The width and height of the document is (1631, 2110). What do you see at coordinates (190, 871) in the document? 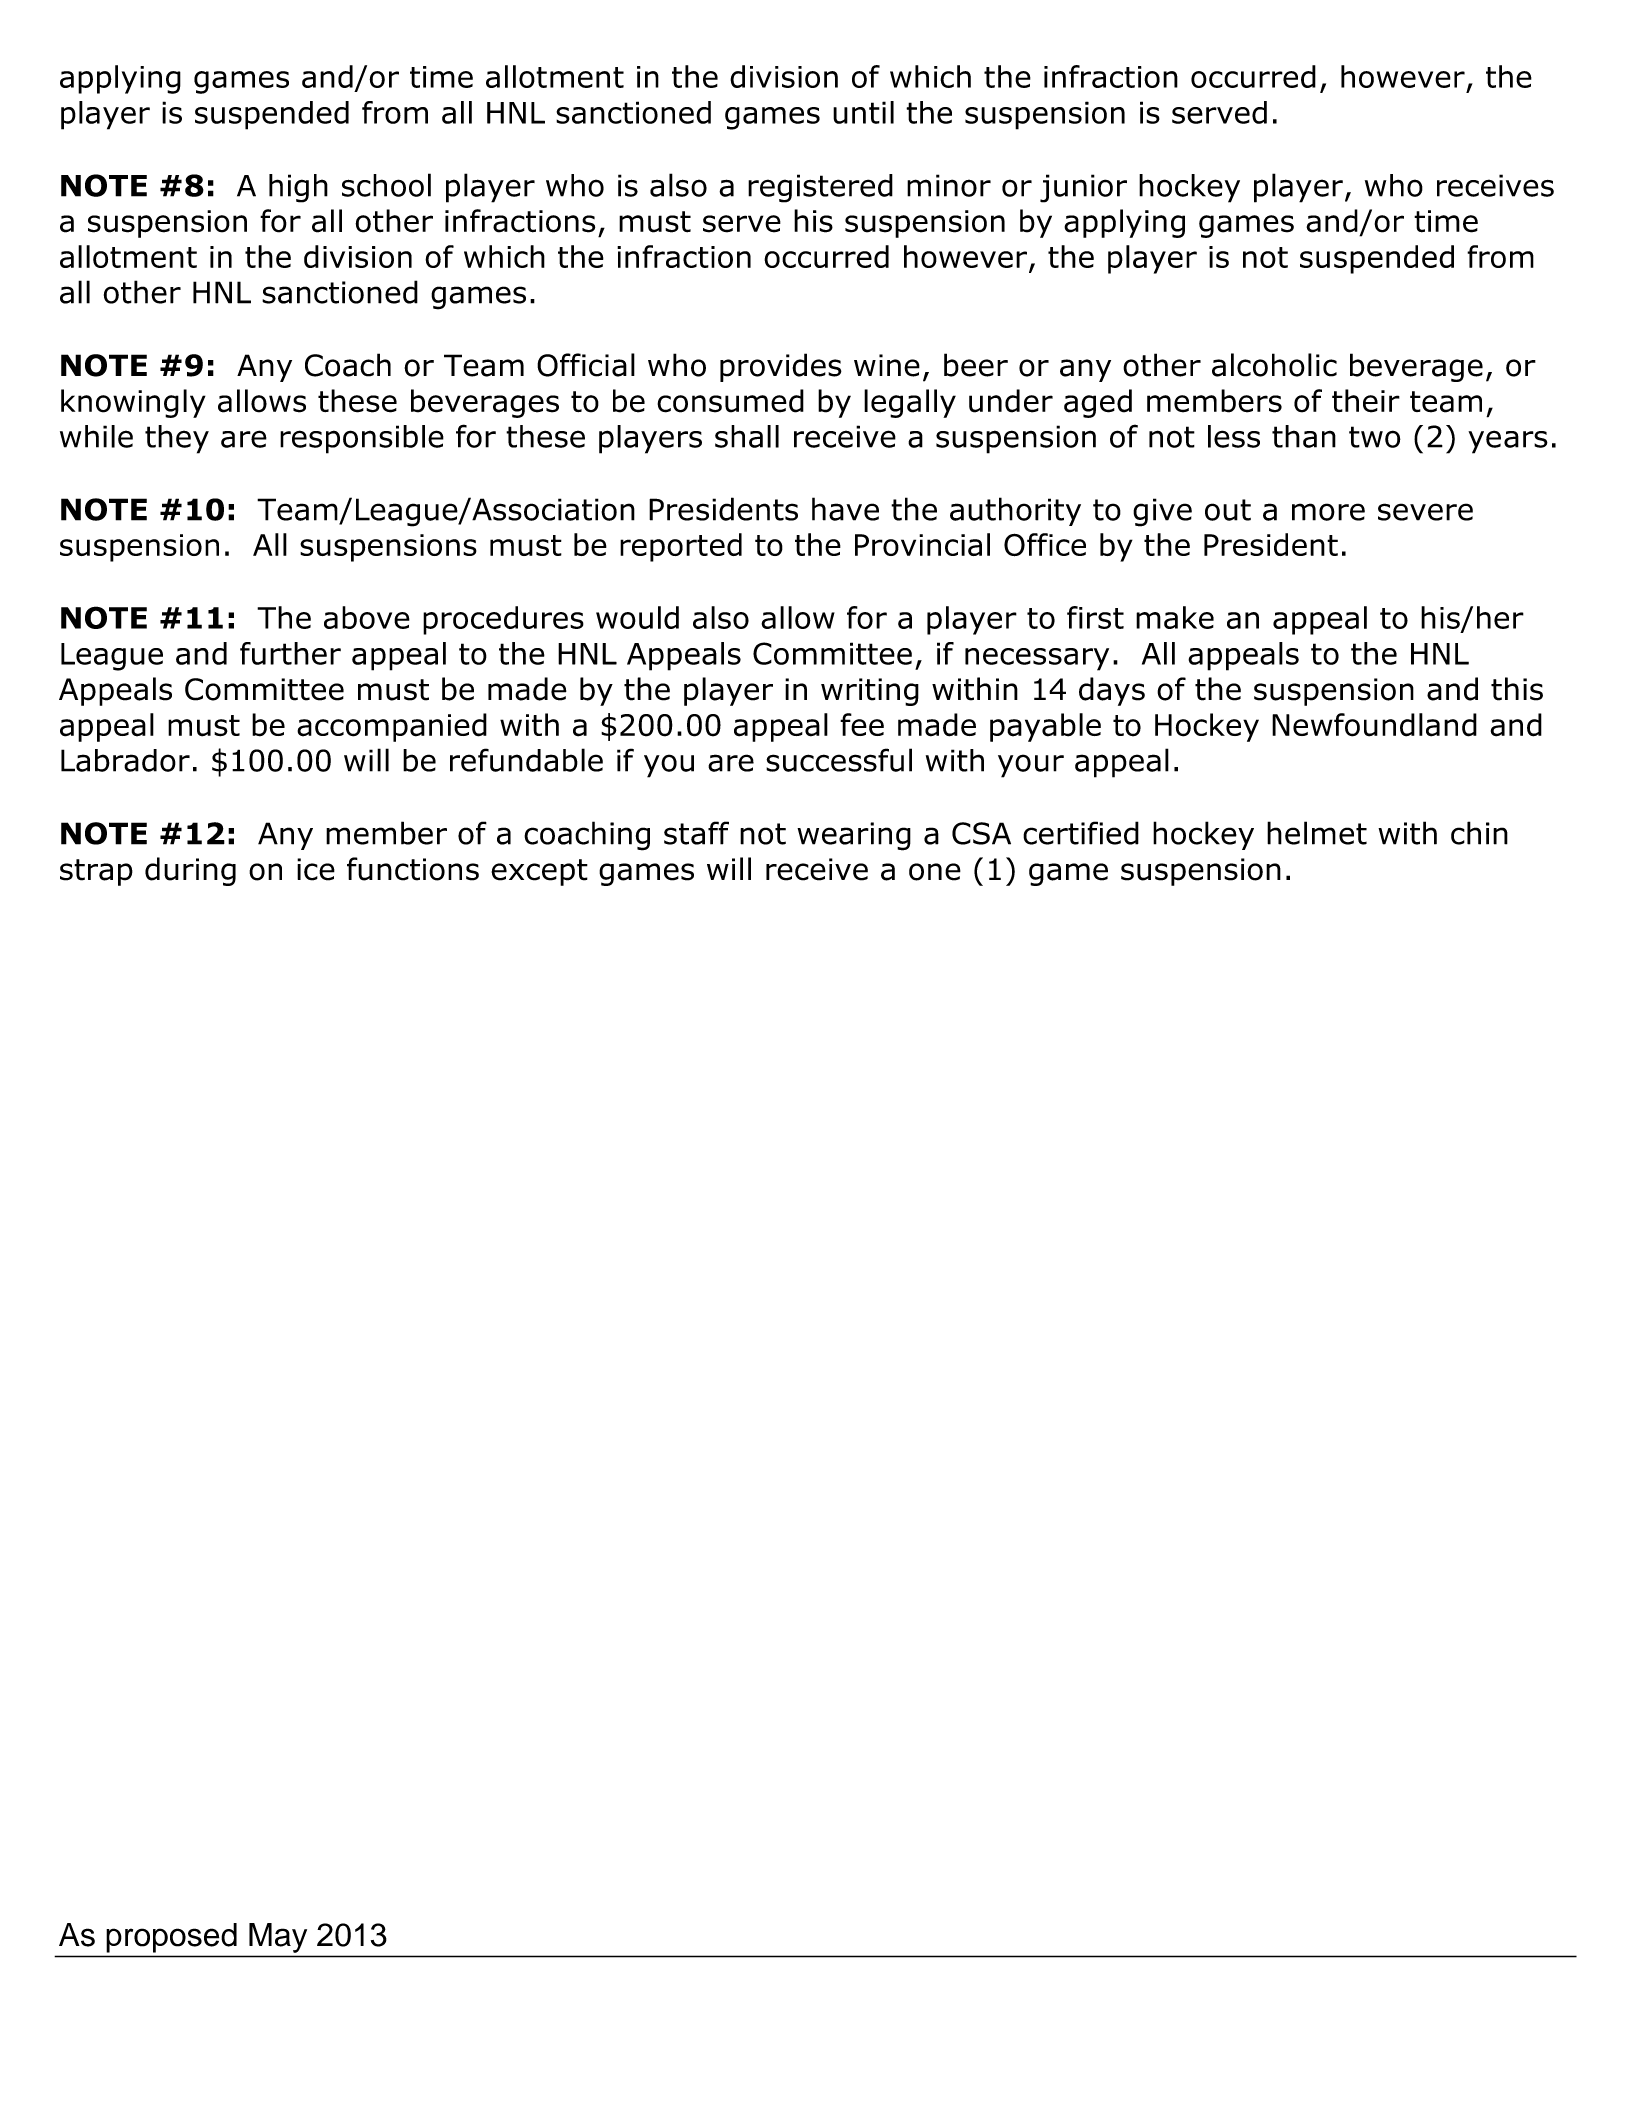
I see `during` at bounding box center [190, 871].
